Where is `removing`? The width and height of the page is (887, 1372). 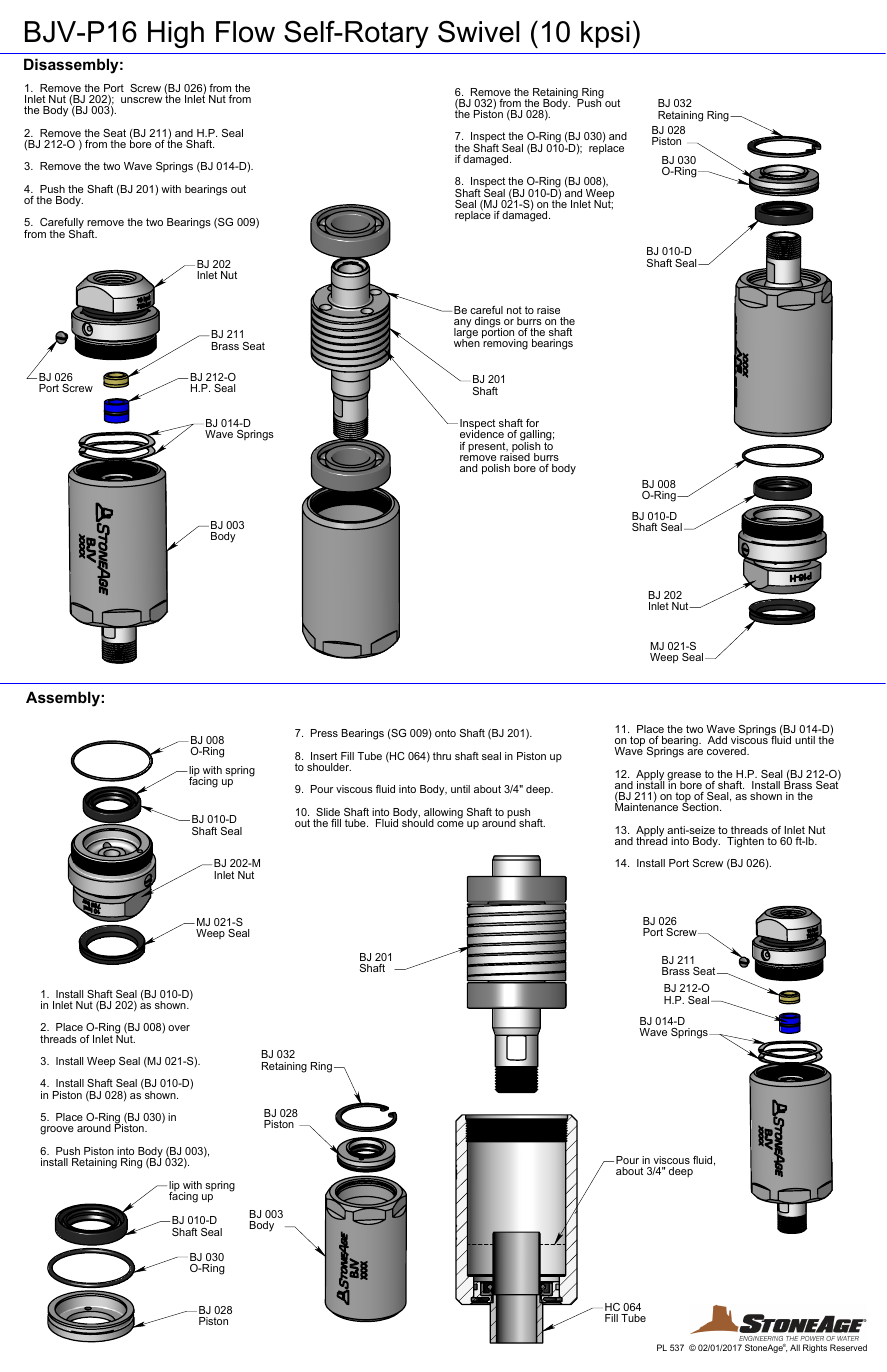 removing is located at coordinates (505, 343).
